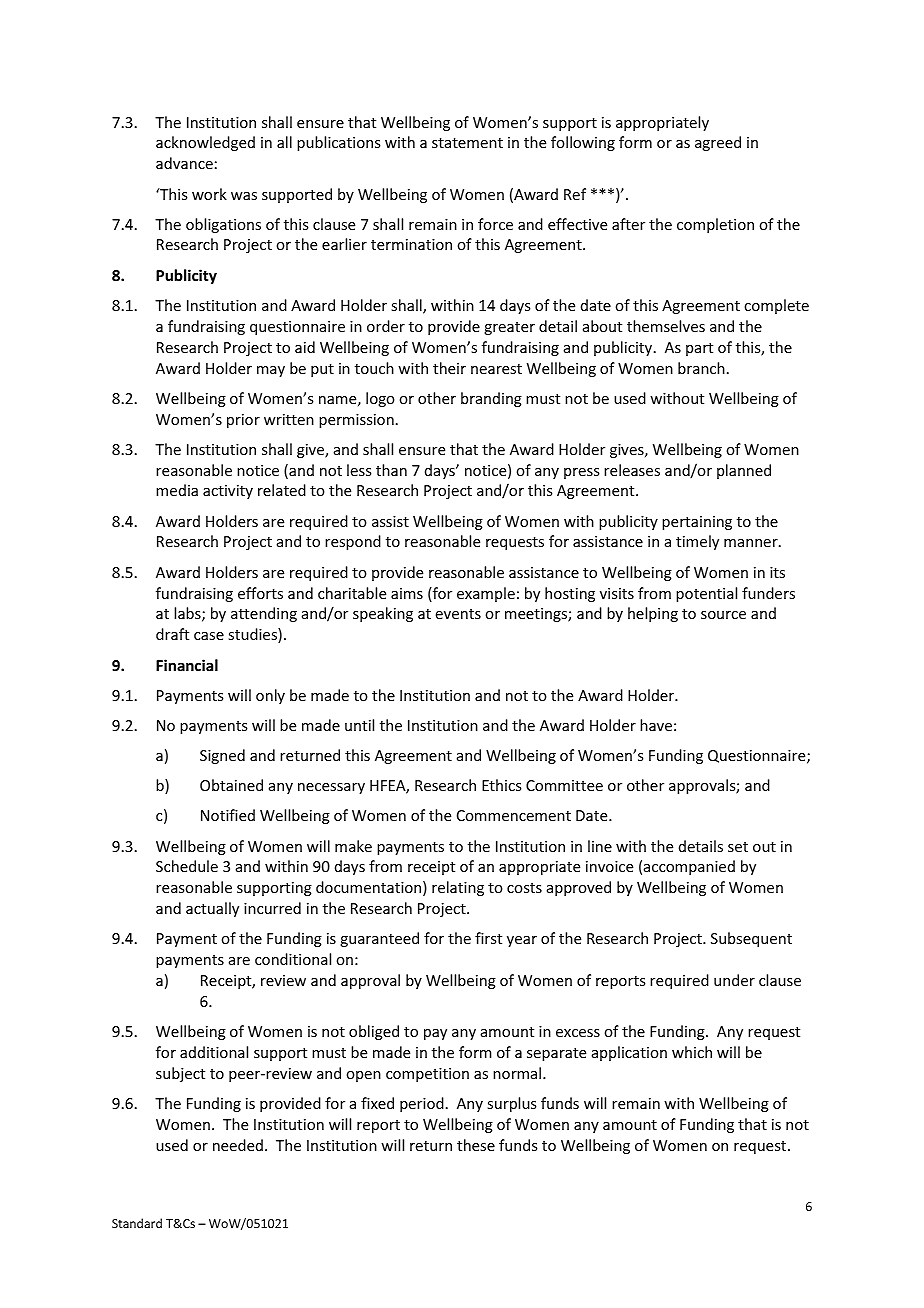 This screenshot has width=924, height=1308. I want to click on source, so click(723, 615).
